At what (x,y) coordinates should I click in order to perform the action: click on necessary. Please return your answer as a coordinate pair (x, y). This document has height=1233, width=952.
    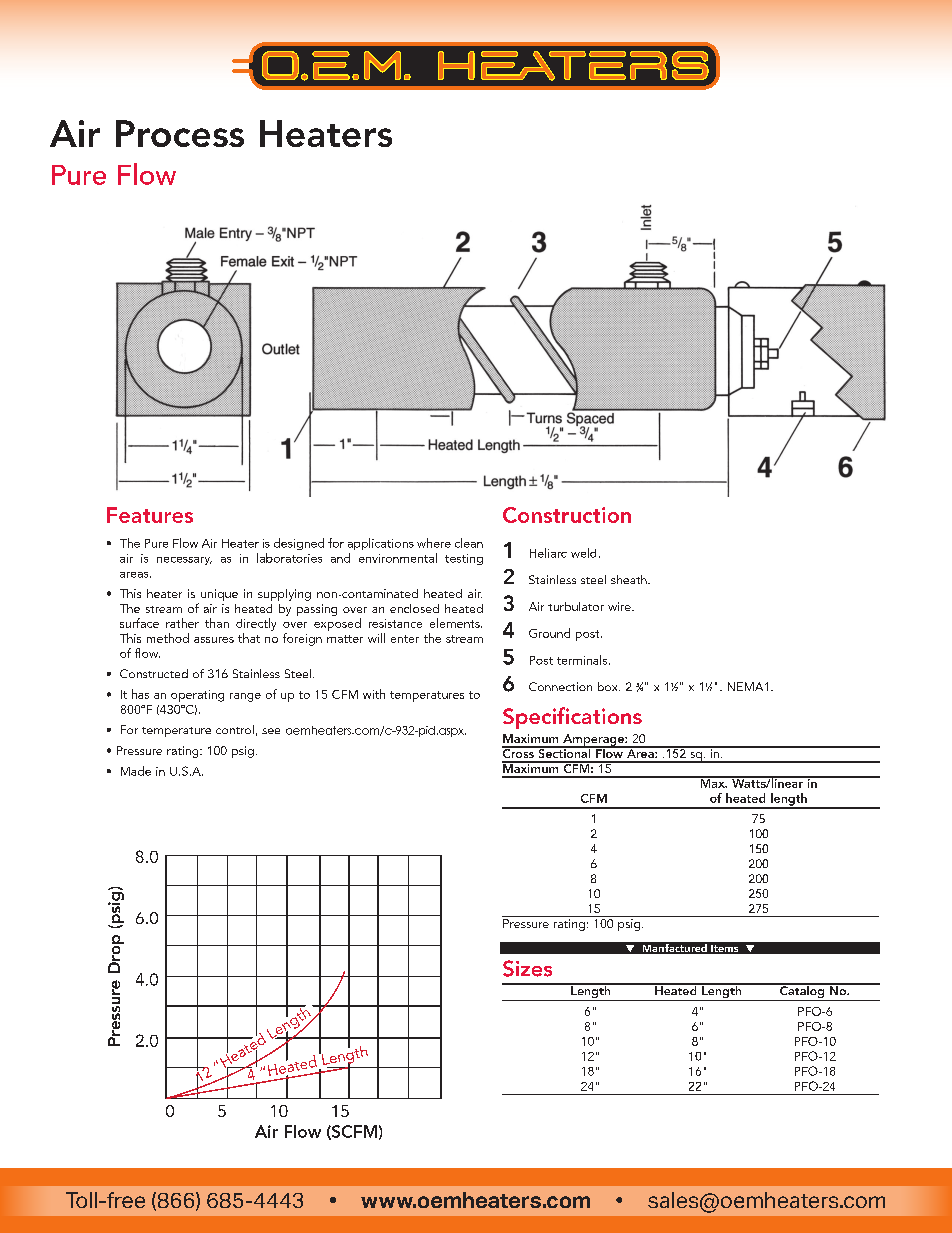
    Looking at the image, I should click on (184, 561).
